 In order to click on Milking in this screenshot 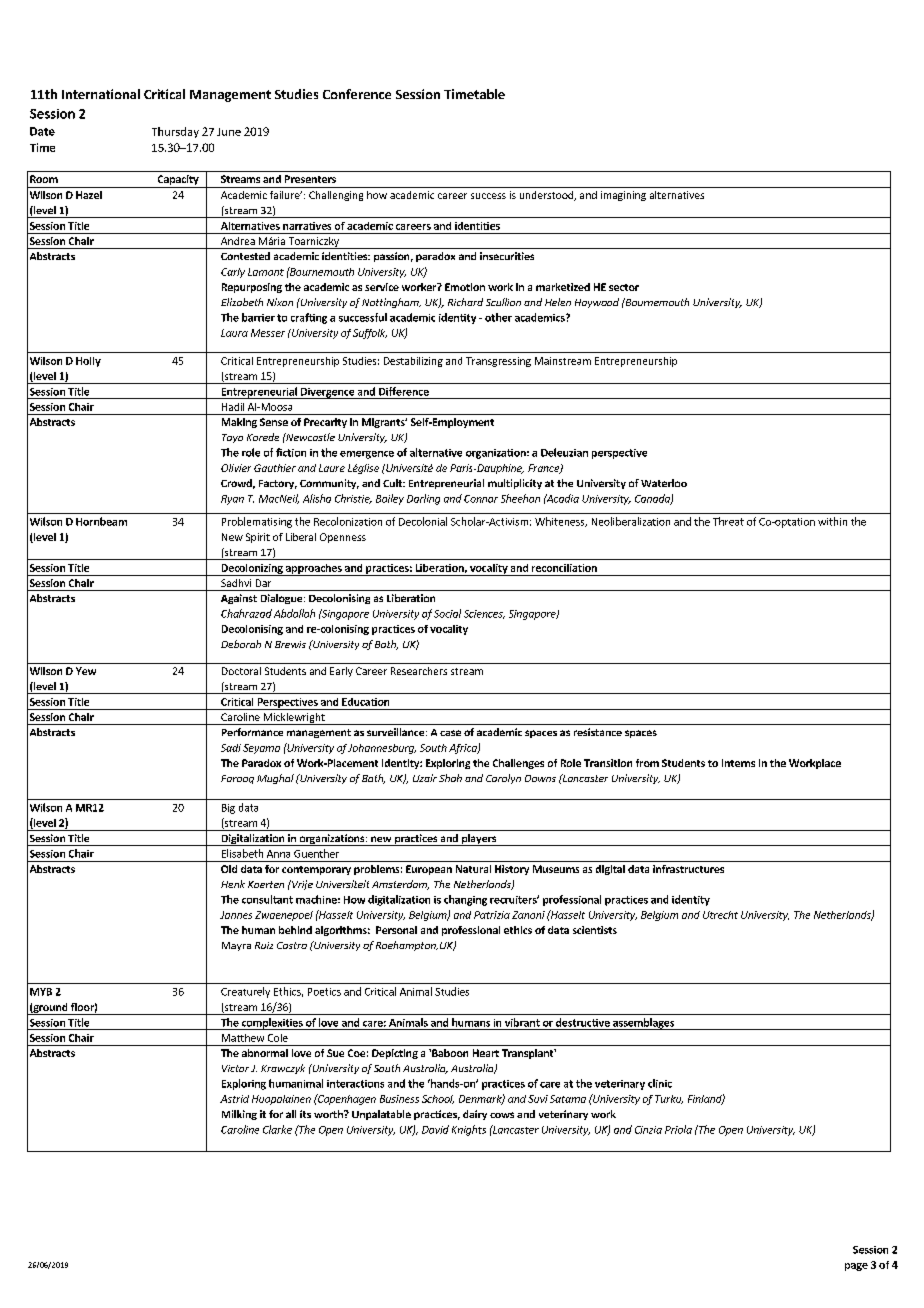, I will do `click(239, 1115)`.
